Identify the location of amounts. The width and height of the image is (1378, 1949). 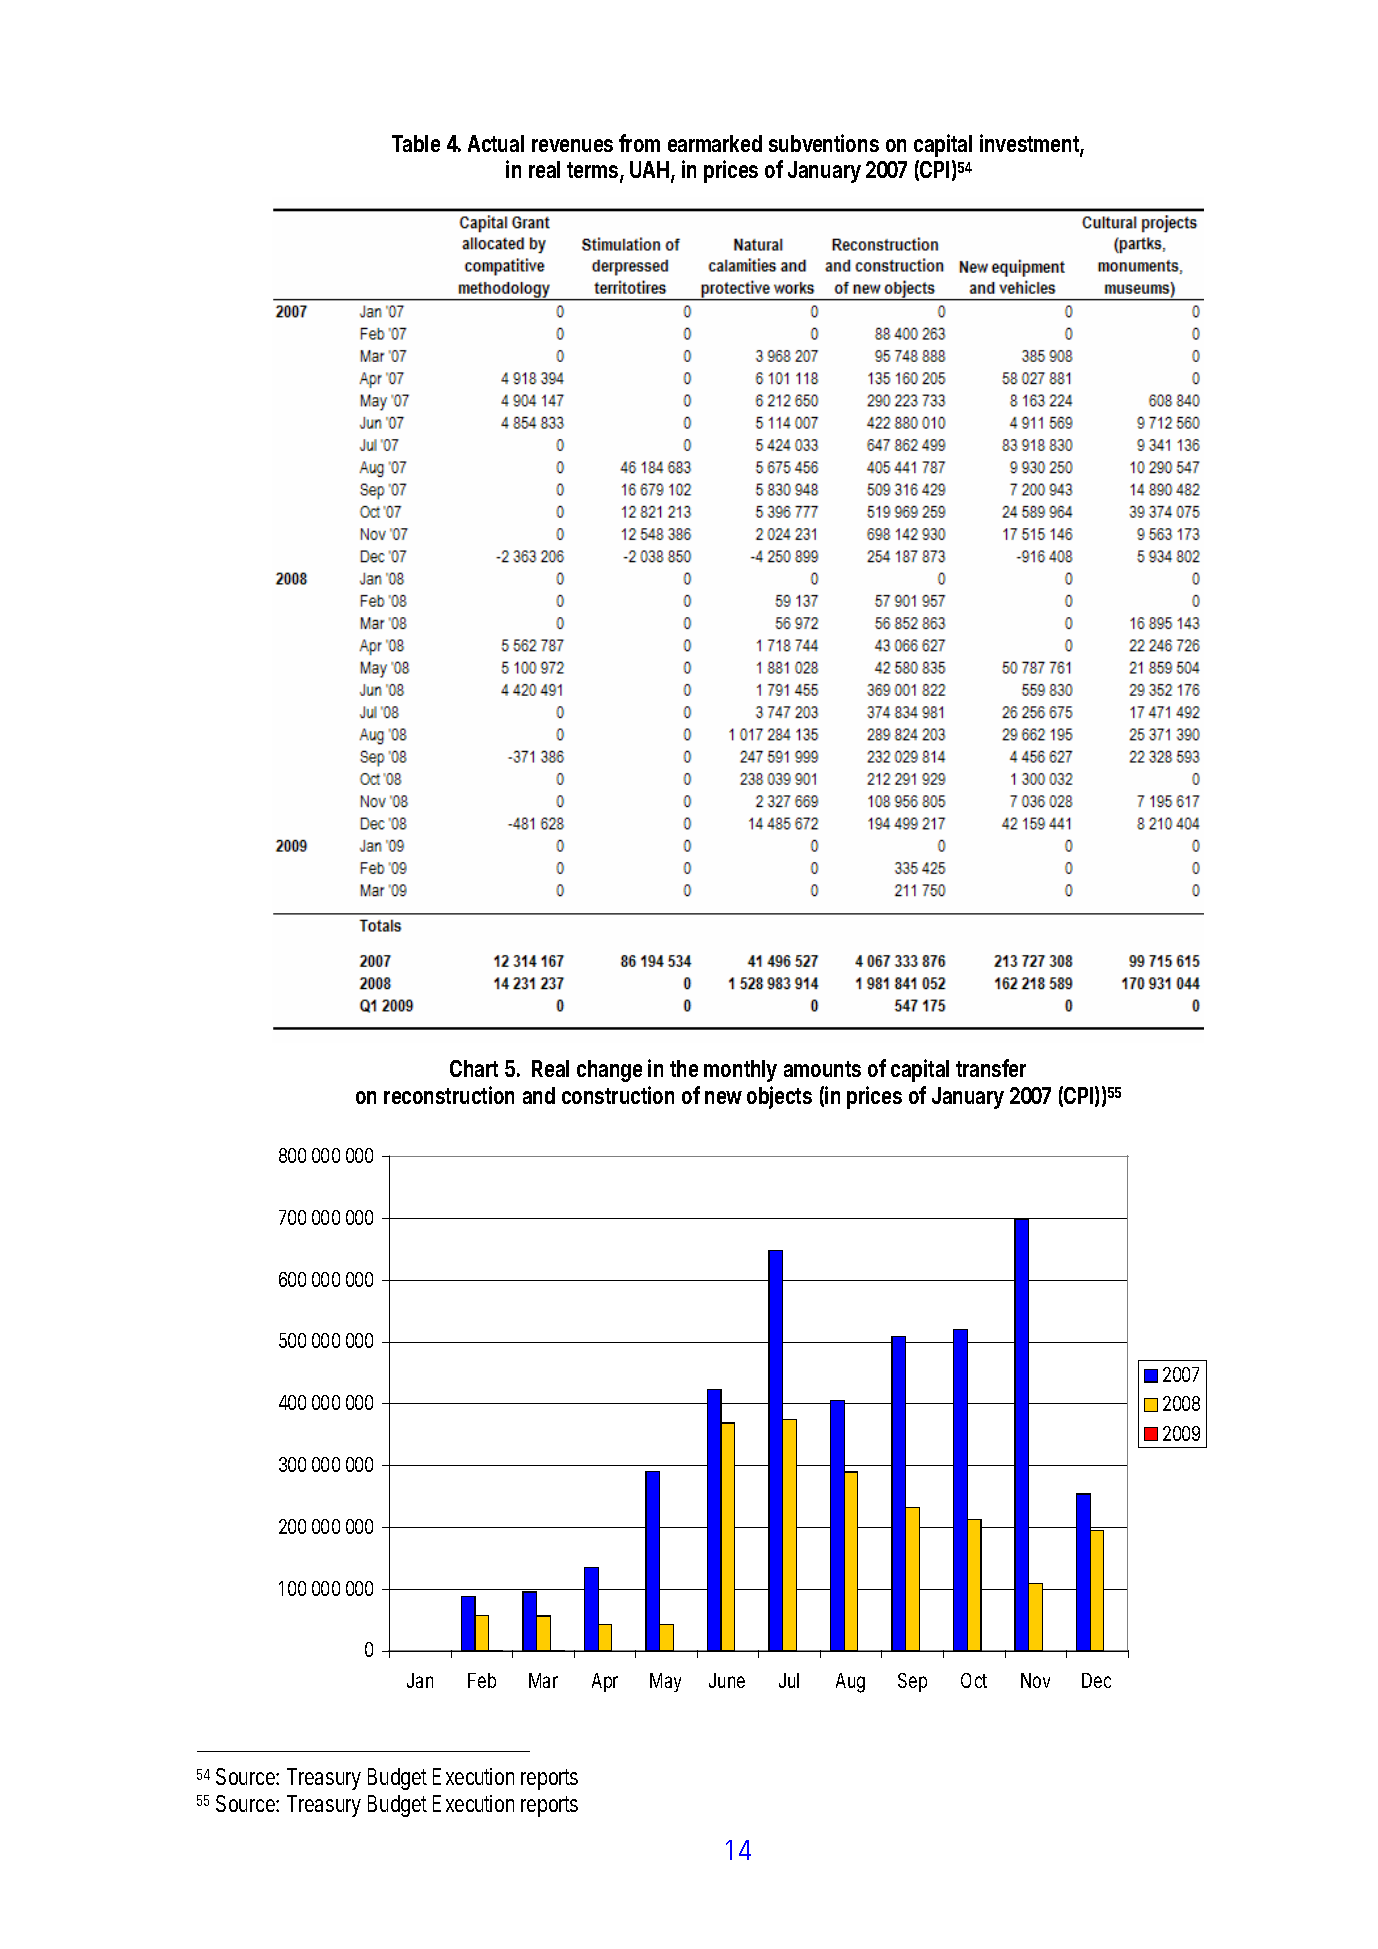
(822, 1069).
